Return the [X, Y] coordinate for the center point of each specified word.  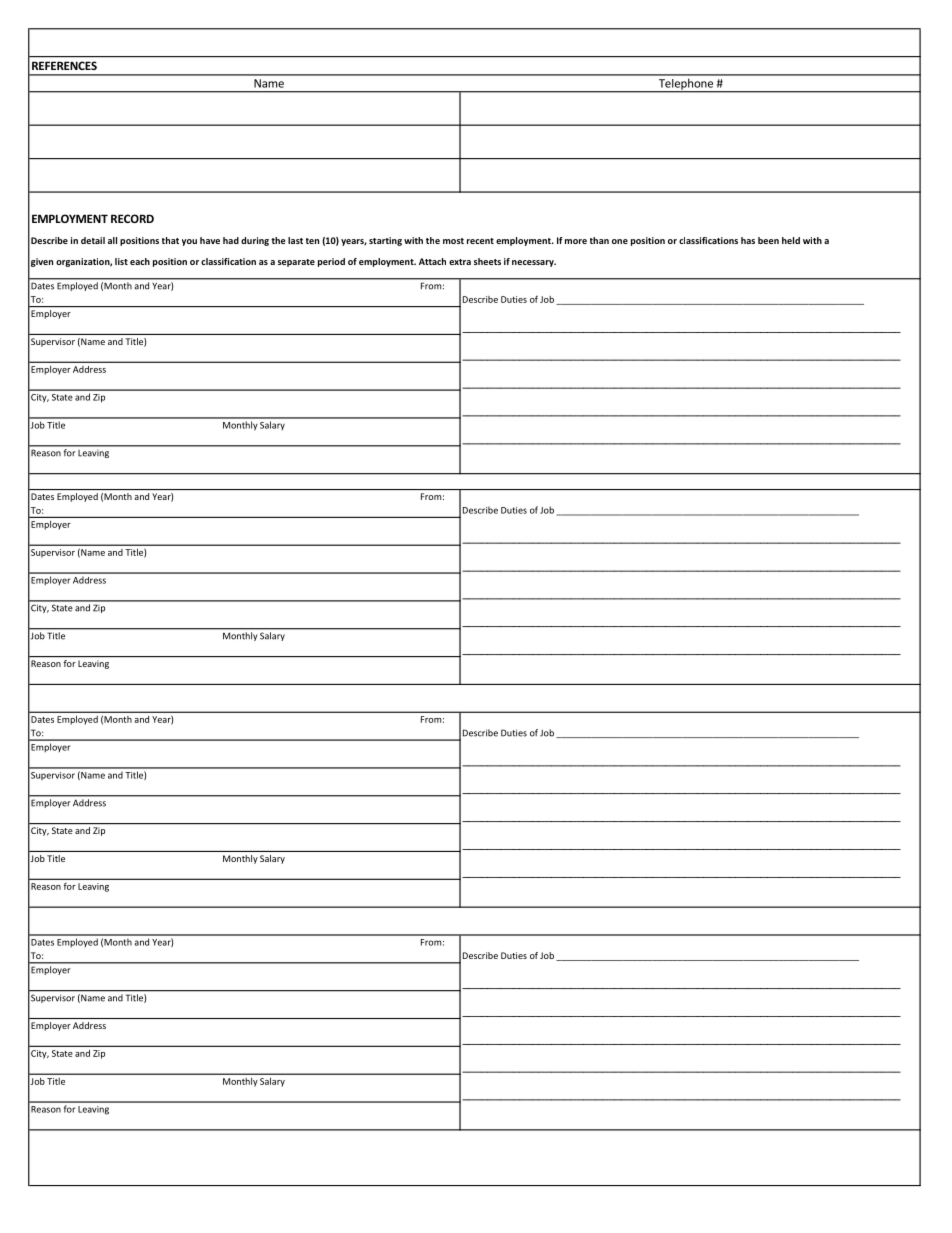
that [170, 240]
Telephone [686, 85]
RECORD [132, 218]
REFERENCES [64, 65]
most [453, 241]
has [748, 240]
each [140, 261]
